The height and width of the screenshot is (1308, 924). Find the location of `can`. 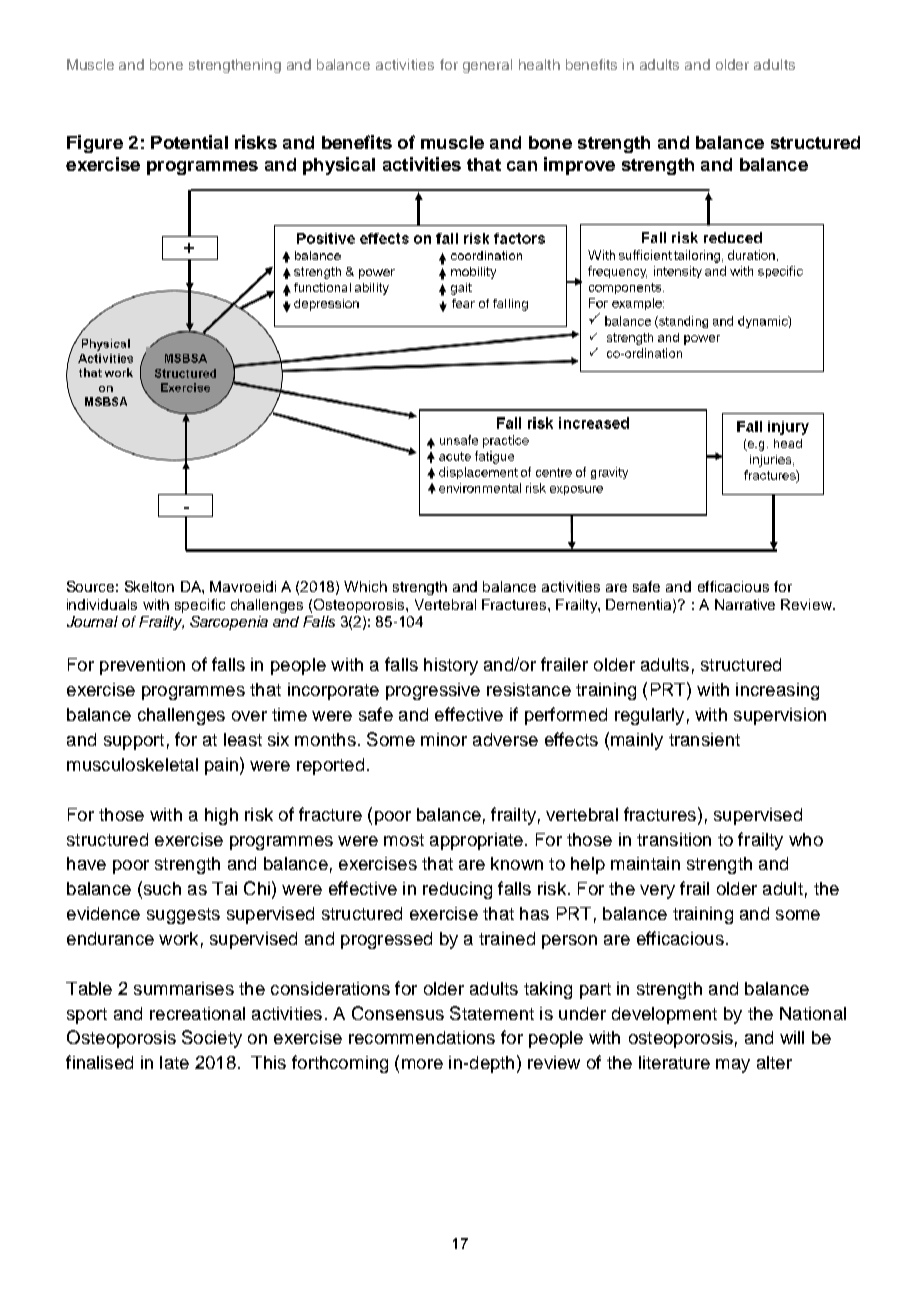

can is located at coordinates (522, 166).
